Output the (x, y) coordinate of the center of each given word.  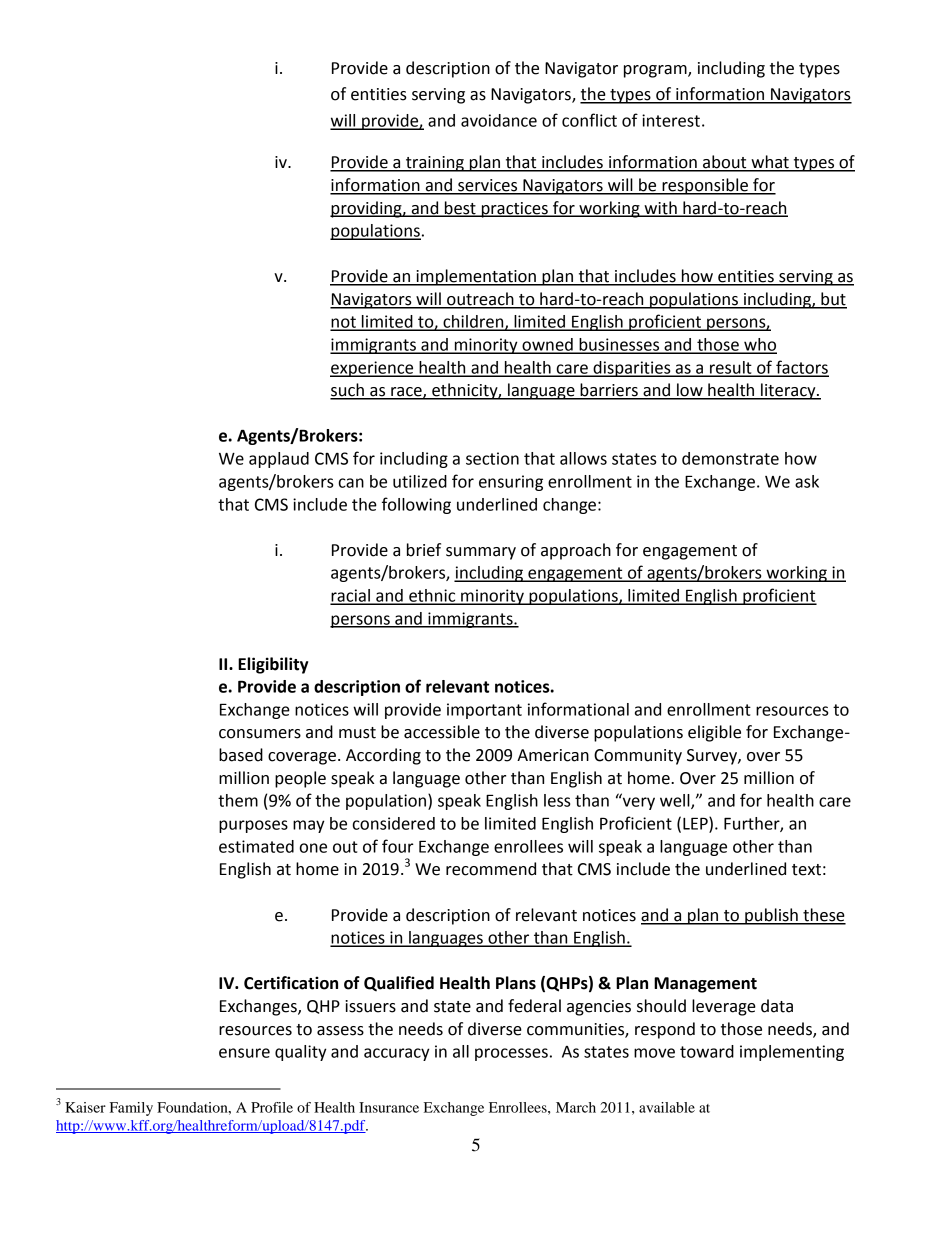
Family (131, 1109)
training (434, 164)
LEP (696, 824)
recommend (491, 869)
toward (707, 1051)
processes (511, 1054)
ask (807, 481)
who (759, 345)
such (348, 391)
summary (481, 553)
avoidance (499, 120)
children (473, 322)
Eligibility (273, 665)
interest (671, 120)
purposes (253, 826)
